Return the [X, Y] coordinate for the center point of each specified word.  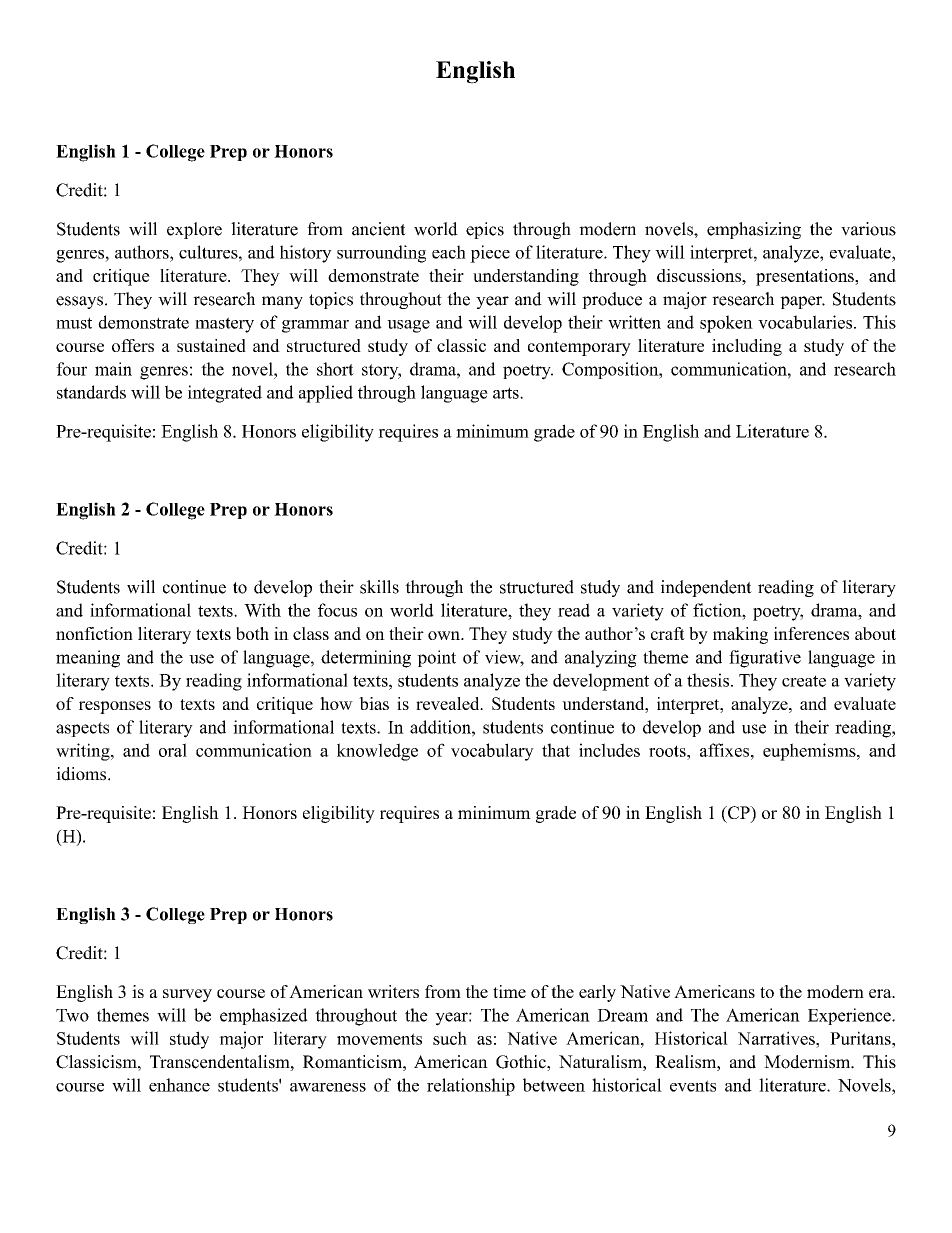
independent [706, 588]
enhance [179, 1085]
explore [194, 230]
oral [173, 750]
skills [379, 587]
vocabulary [492, 752]
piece [490, 254]
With [262, 610]
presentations [806, 277]
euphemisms [810, 752]
